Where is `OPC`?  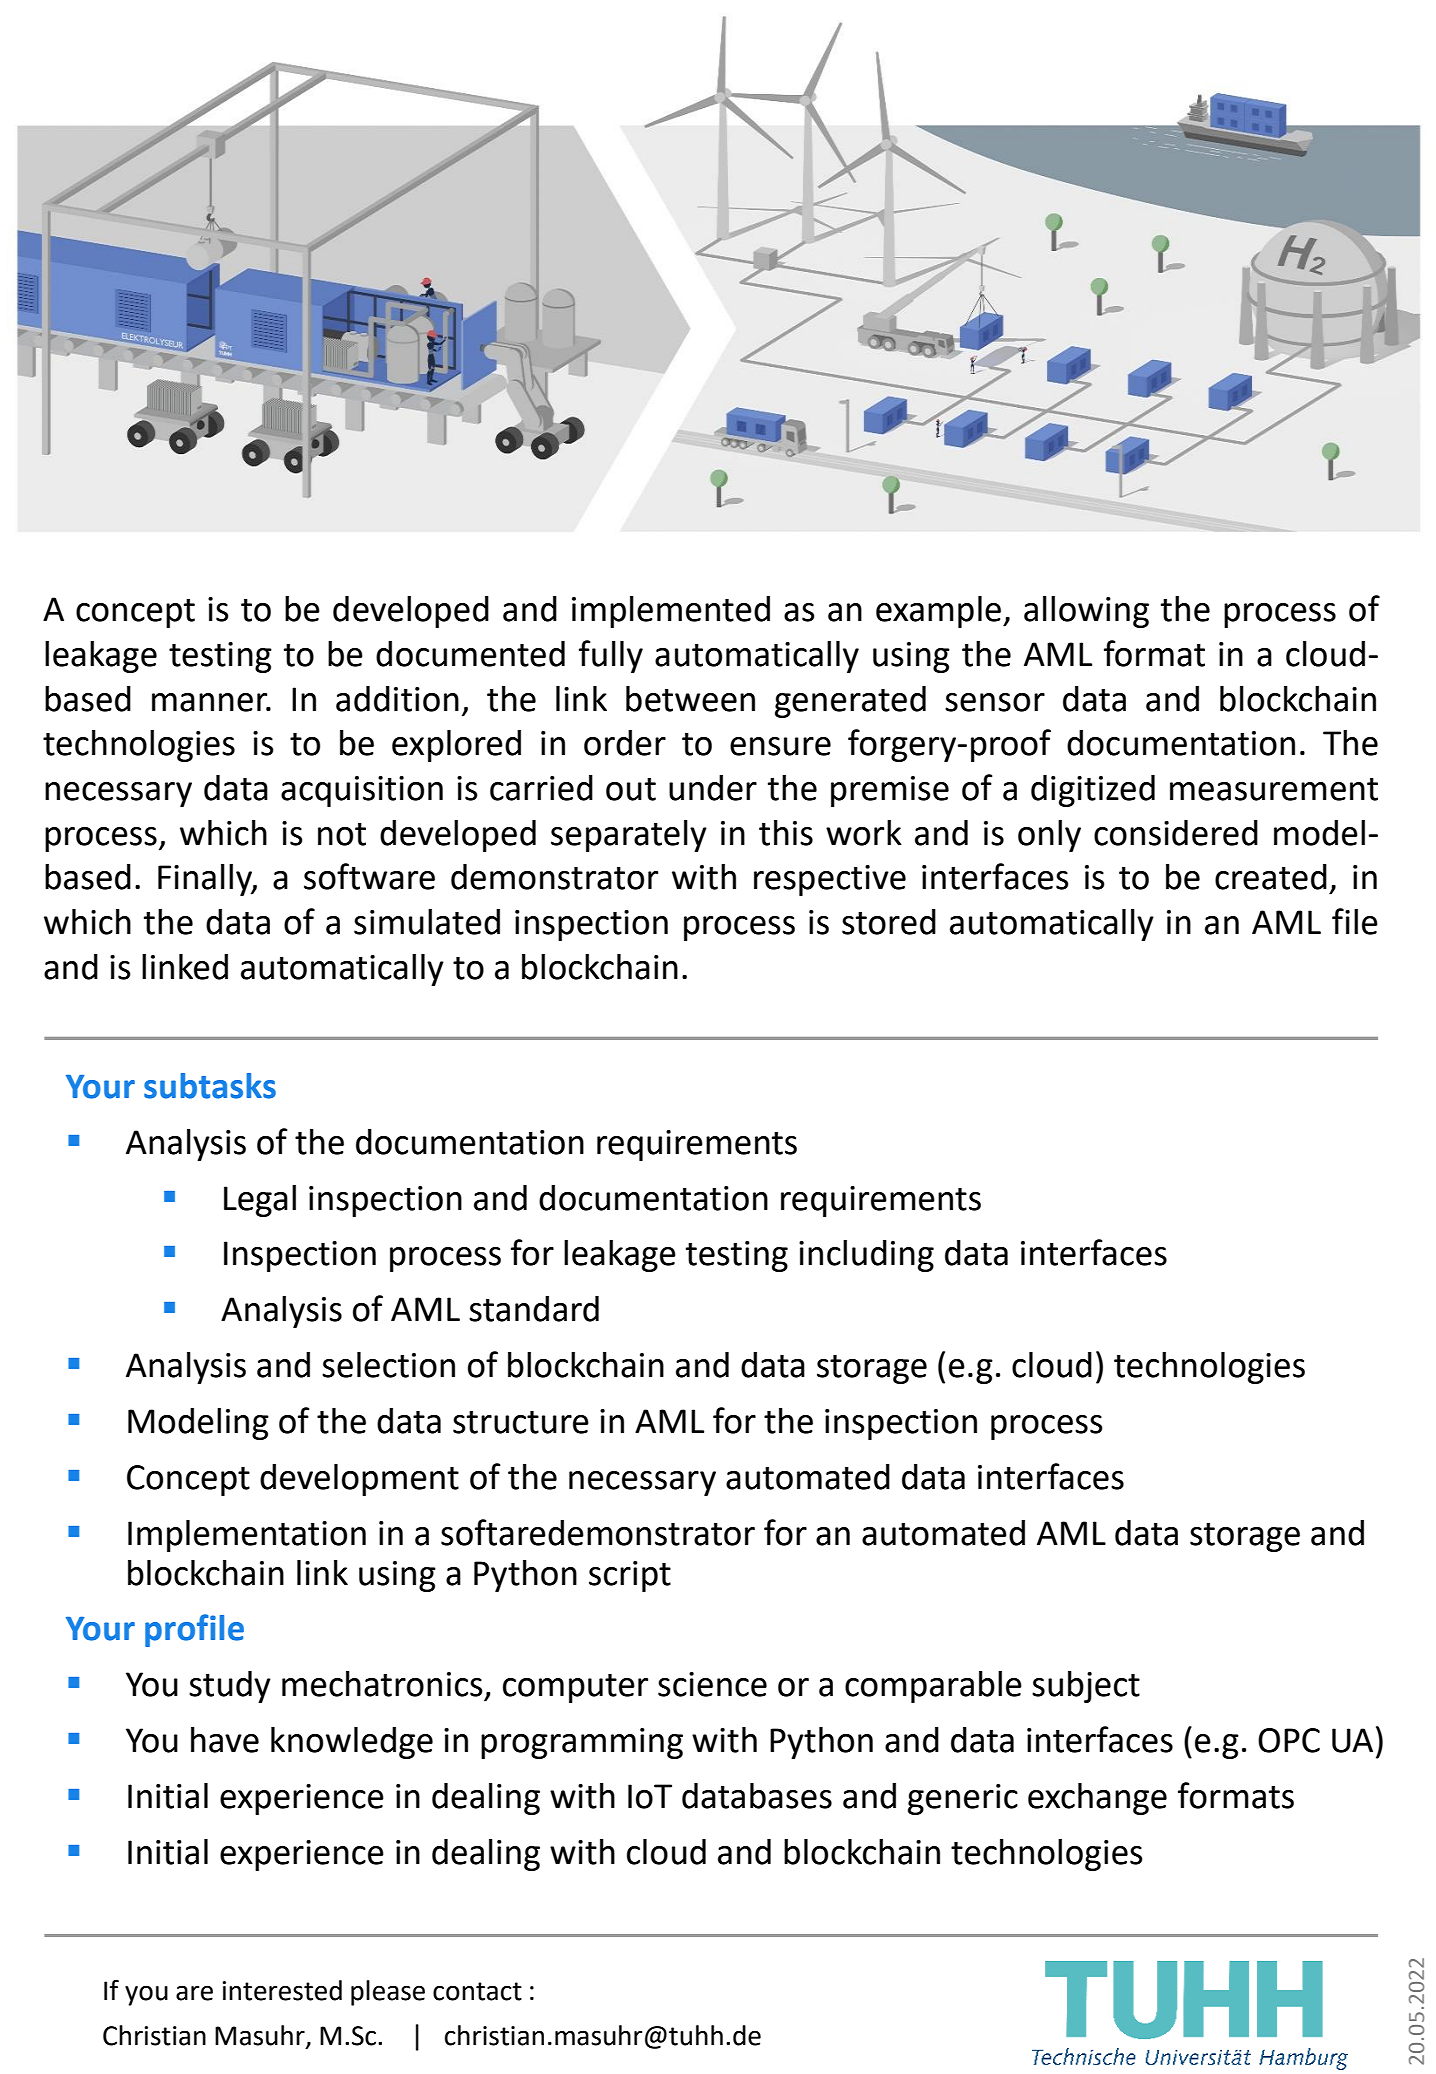
OPC is located at coordinates (1289, 1740).
